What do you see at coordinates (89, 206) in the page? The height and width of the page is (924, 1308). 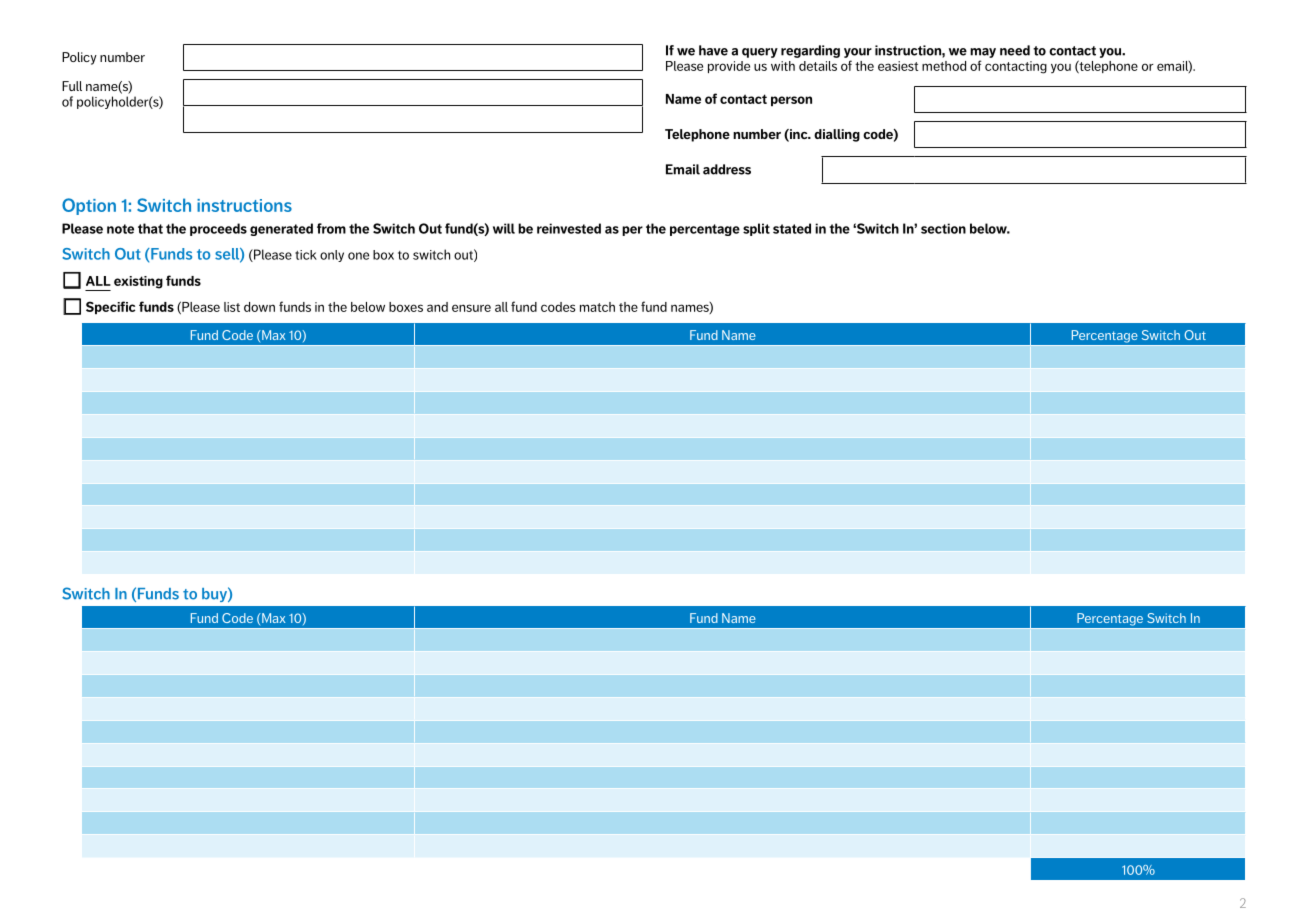 I see `Option` at bounding box center [89, 206].
